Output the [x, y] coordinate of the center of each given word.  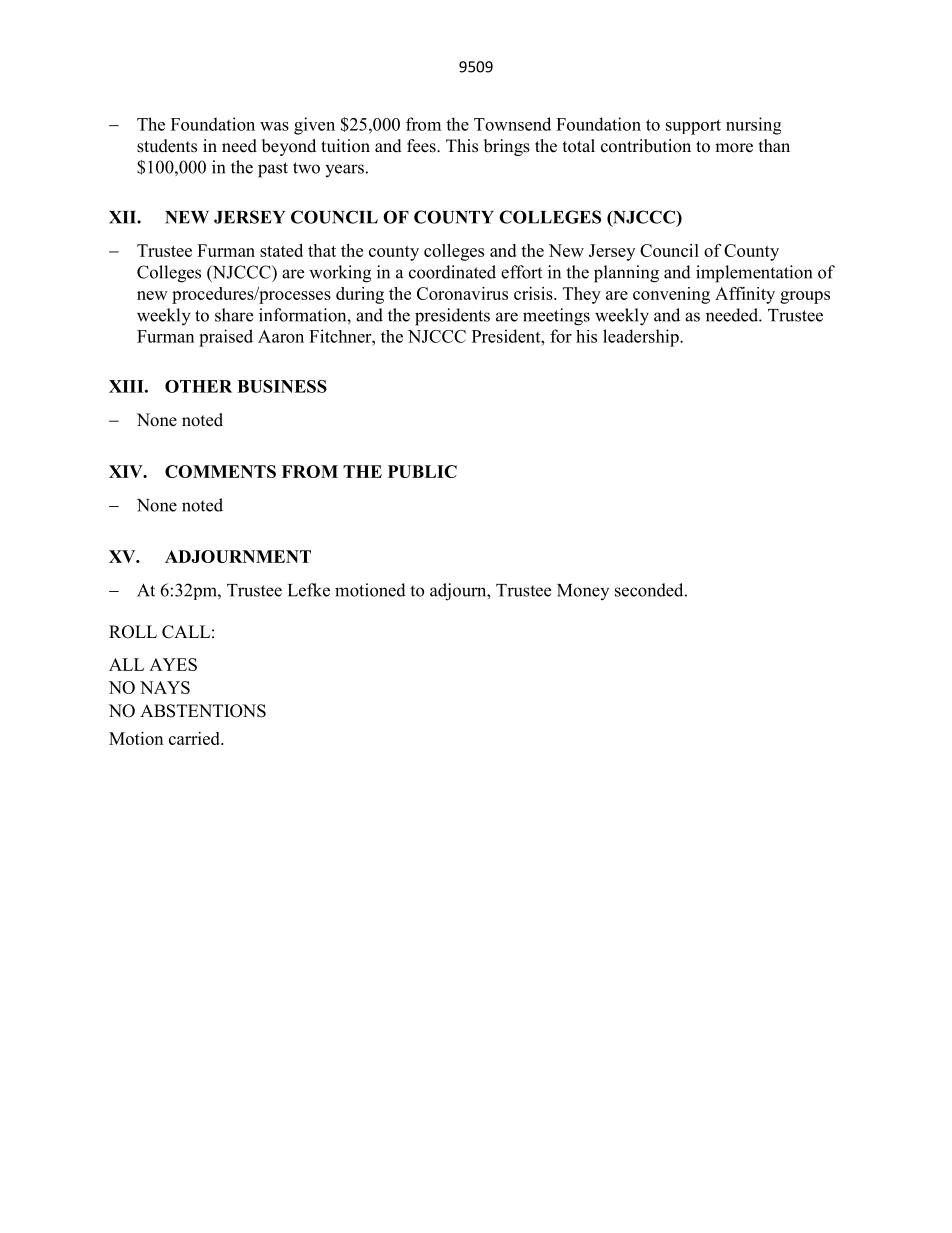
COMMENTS [220, 471]
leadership [642, 338]
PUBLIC [422, 471]
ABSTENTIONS [203, 711]
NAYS [165, 687]
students [167, 146]
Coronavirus [462, 293]
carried [195, 738]
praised [226, 338]
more [734, 148]
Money [583, 592]
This [462, 146]
